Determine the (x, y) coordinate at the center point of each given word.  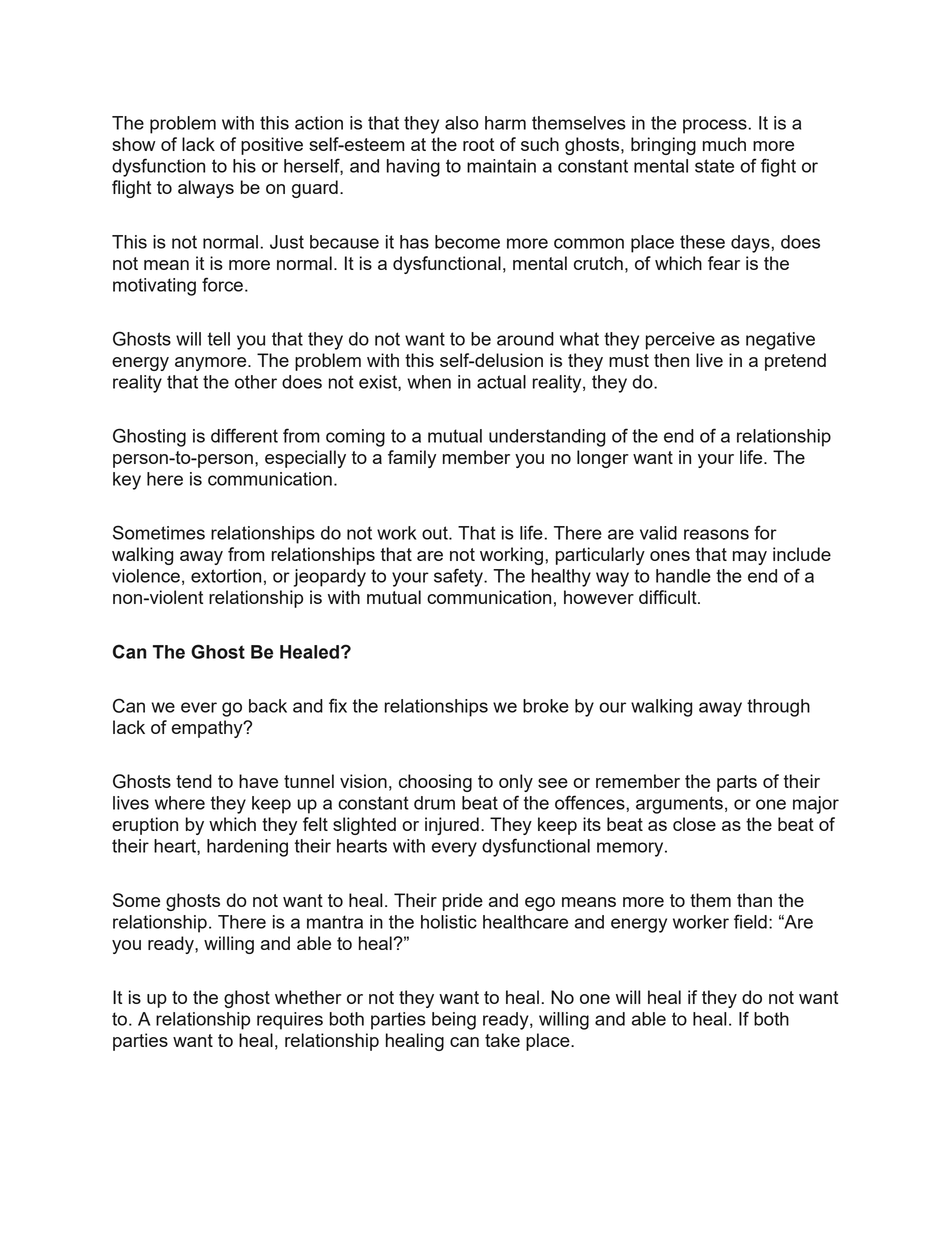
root (478, 144)
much (724, 144)
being (454, 1021)
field (750, 921)
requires (290, 1021)
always (206, 189)
